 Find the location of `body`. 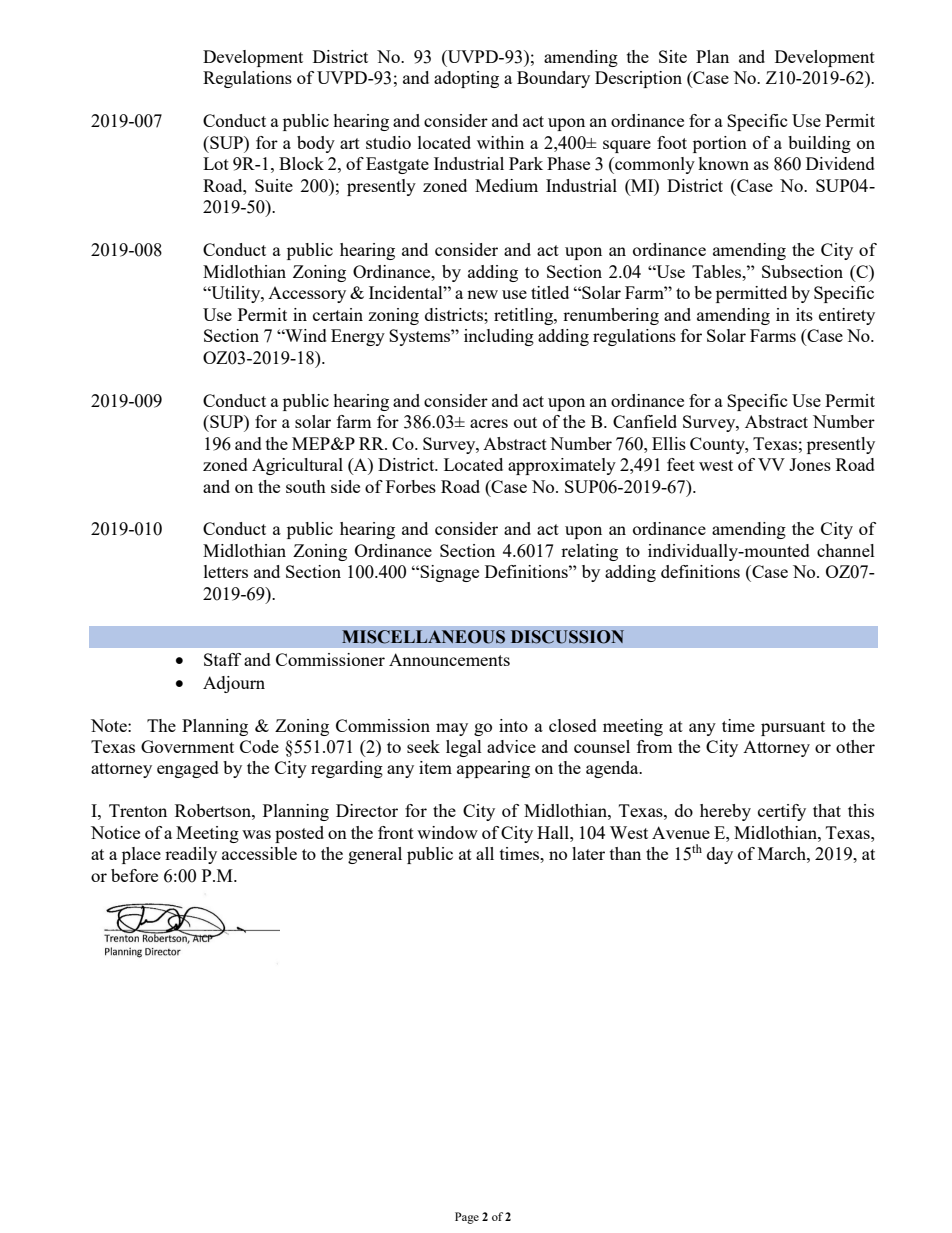

body is located at coordinates (316, 144).
